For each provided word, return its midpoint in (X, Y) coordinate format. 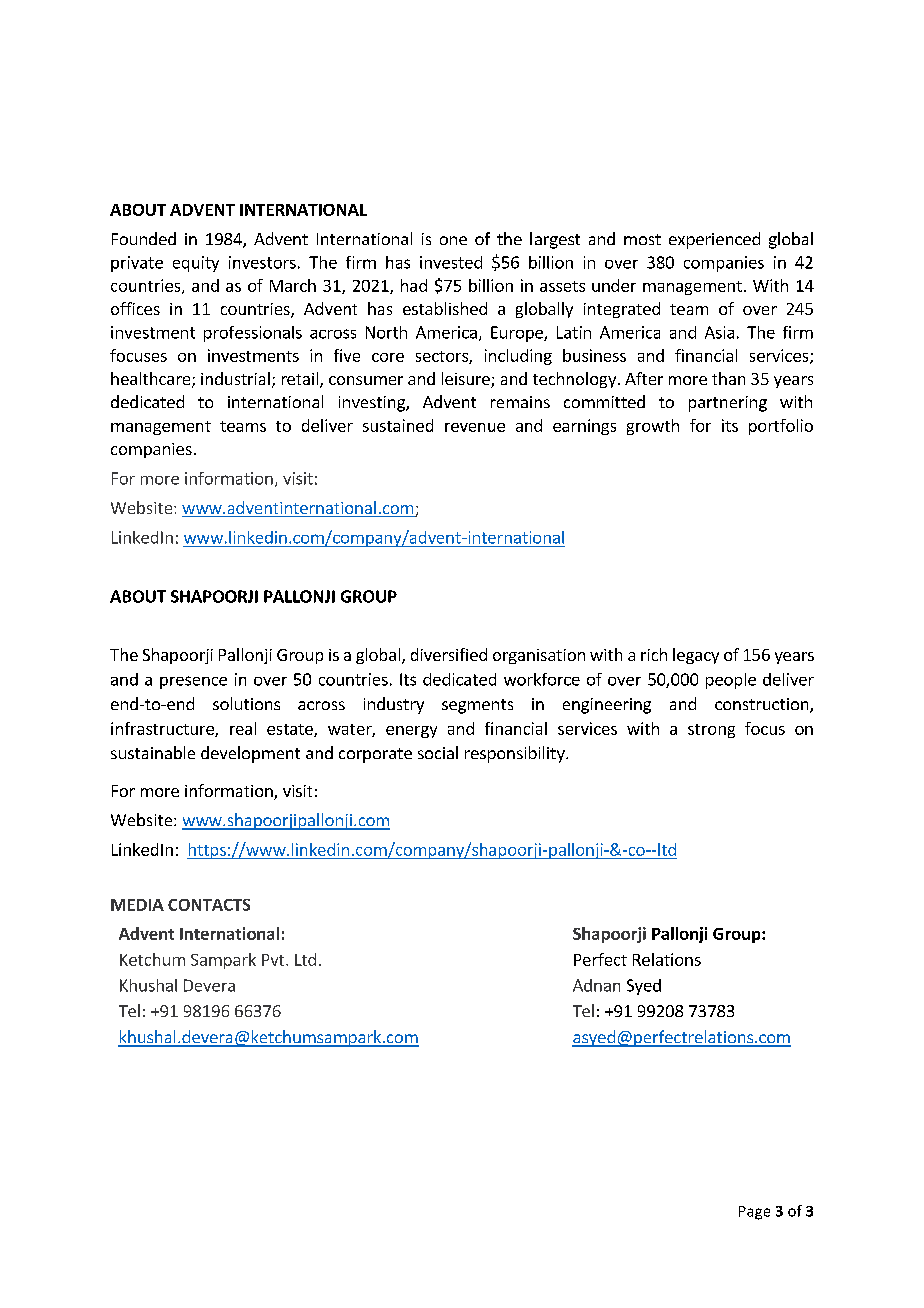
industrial (235, 378)
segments (477, 706)
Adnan (596, 985)
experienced (714, 240)
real (243, 728)
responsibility (516, 754)
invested (451, 262)
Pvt (274, 960)
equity (196, 264)
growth (653, 427)
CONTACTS (209, 905)
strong (711, 731)
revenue (475, 427)
